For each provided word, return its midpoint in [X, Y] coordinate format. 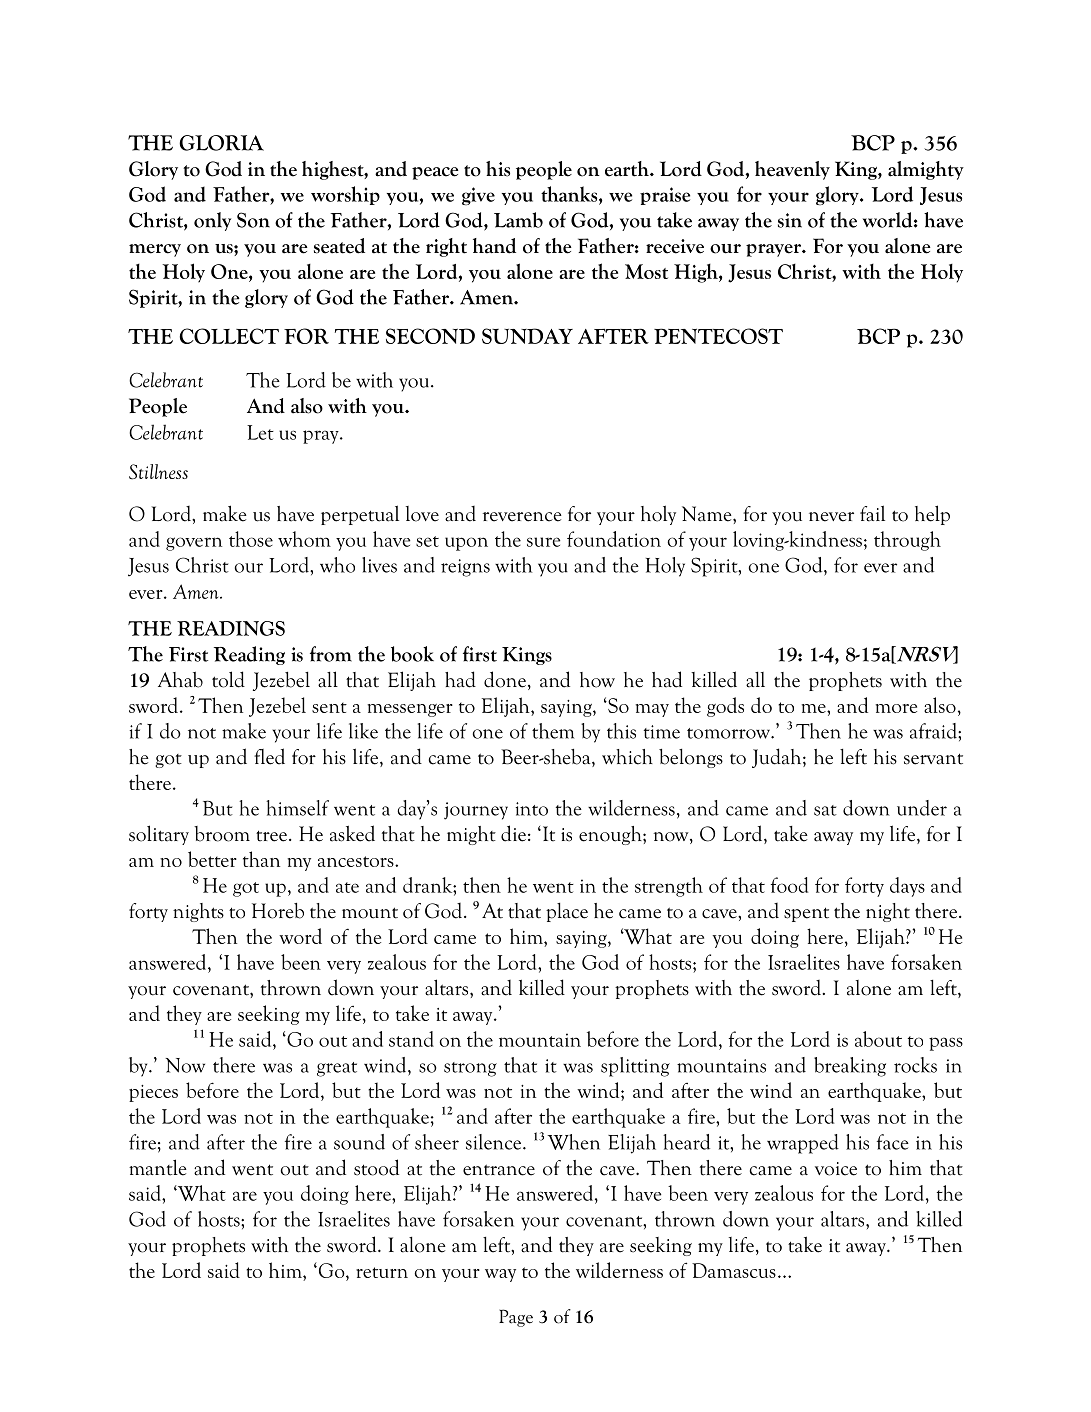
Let [260, 432]
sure [543, 542]
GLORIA [221, 143]
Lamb [518, 220]
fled [269, 756]
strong [470, 1069]
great [337, 1069]
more [896, 708]
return [382, 1272]
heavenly [792, 170]
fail [872, 513]
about [878, 1039]
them [553, 731]
